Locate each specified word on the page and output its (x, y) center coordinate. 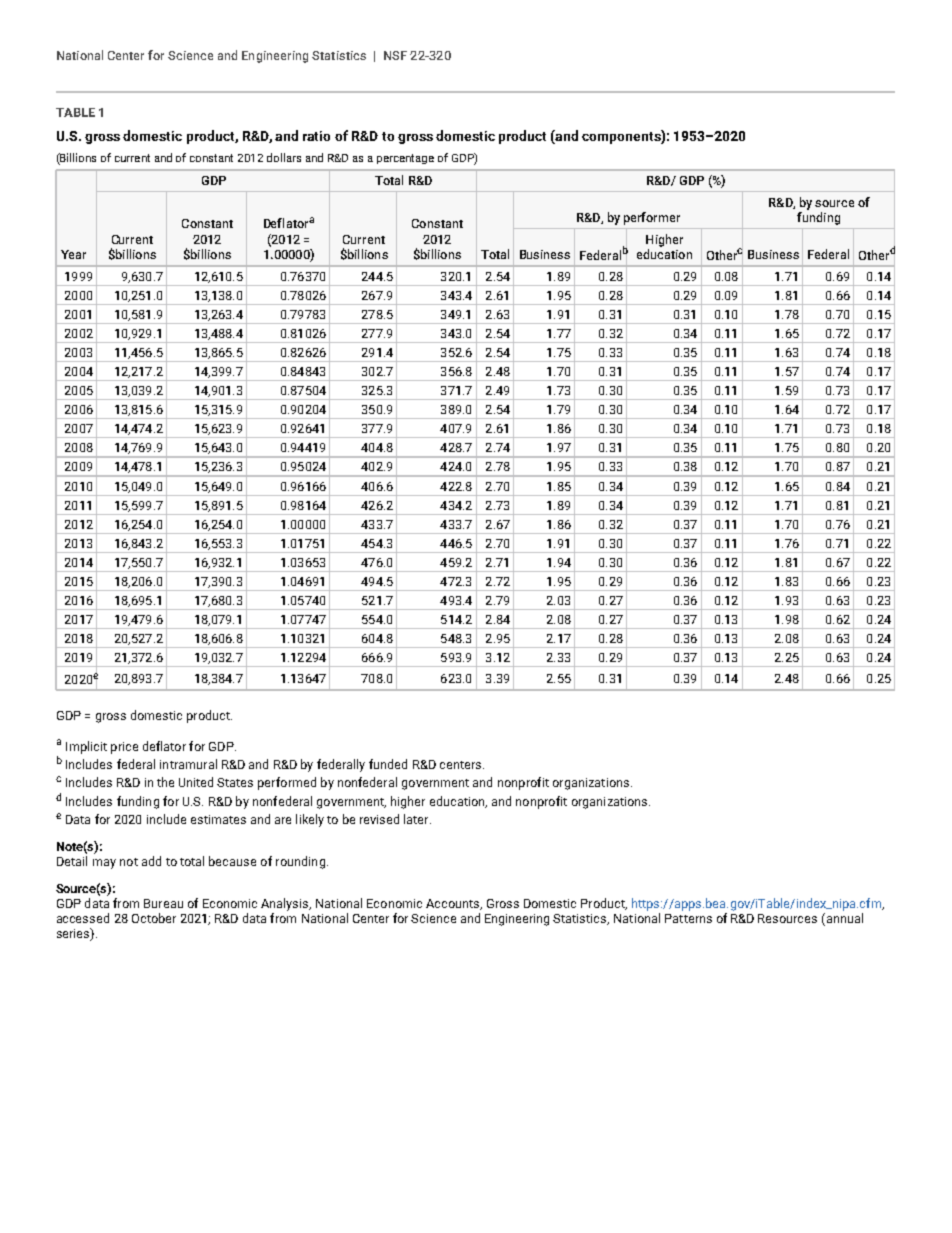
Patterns (688, 918)
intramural (188, 764)
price (124, 748)
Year (73, 254)
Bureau (163, 903)
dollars (284, 157)
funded (388, 764)
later (417, 819)
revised (379, 819)
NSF (395, 55)
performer (652, 218)
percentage (405, 159)
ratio (316, 136)
